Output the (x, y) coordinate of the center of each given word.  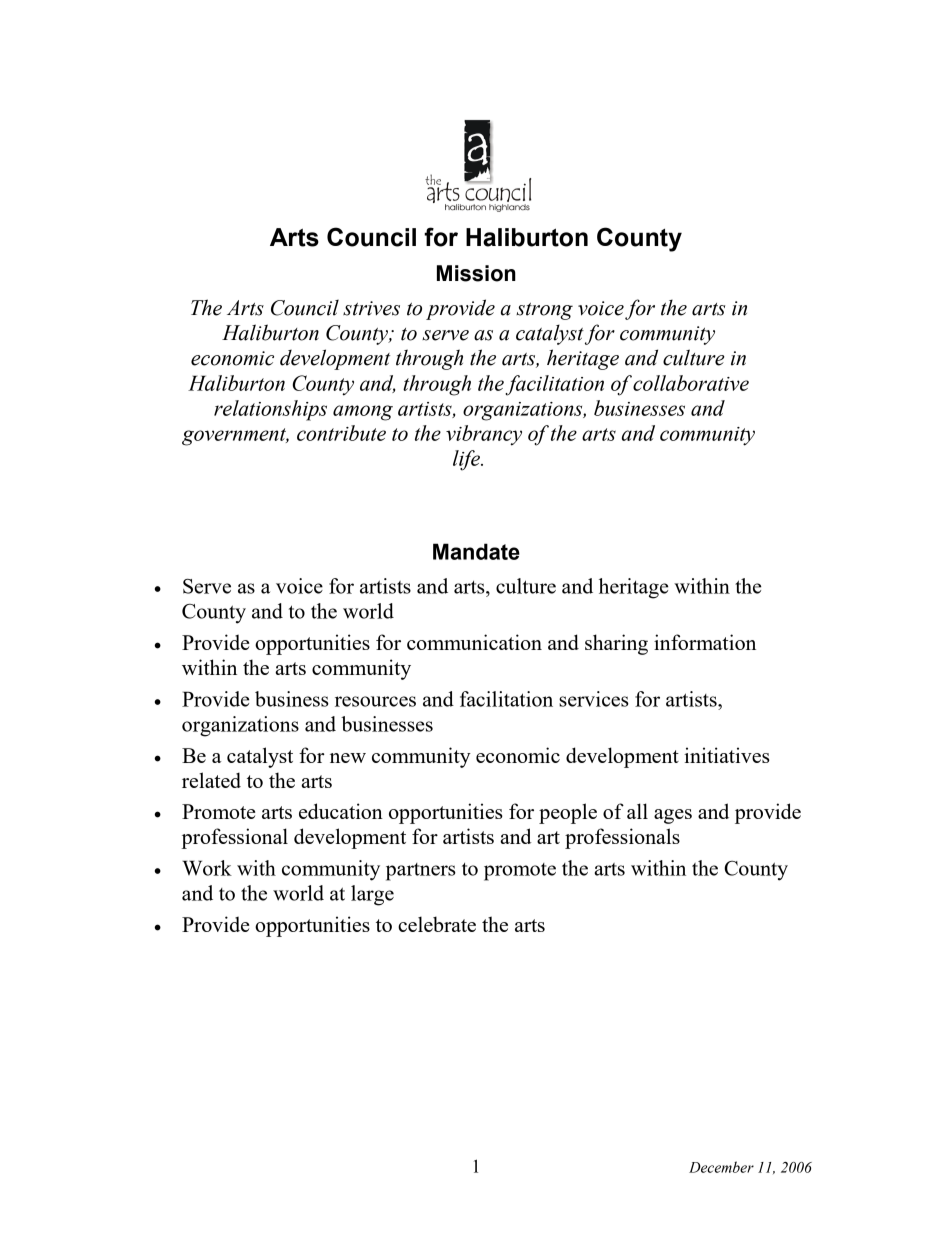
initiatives (727, 755)
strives (371, 308)
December (721, 1167)
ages (673, 816)
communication (474, 642)
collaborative (691, 383)
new (348, 758)
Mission (476, 273)
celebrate (437, 924)
